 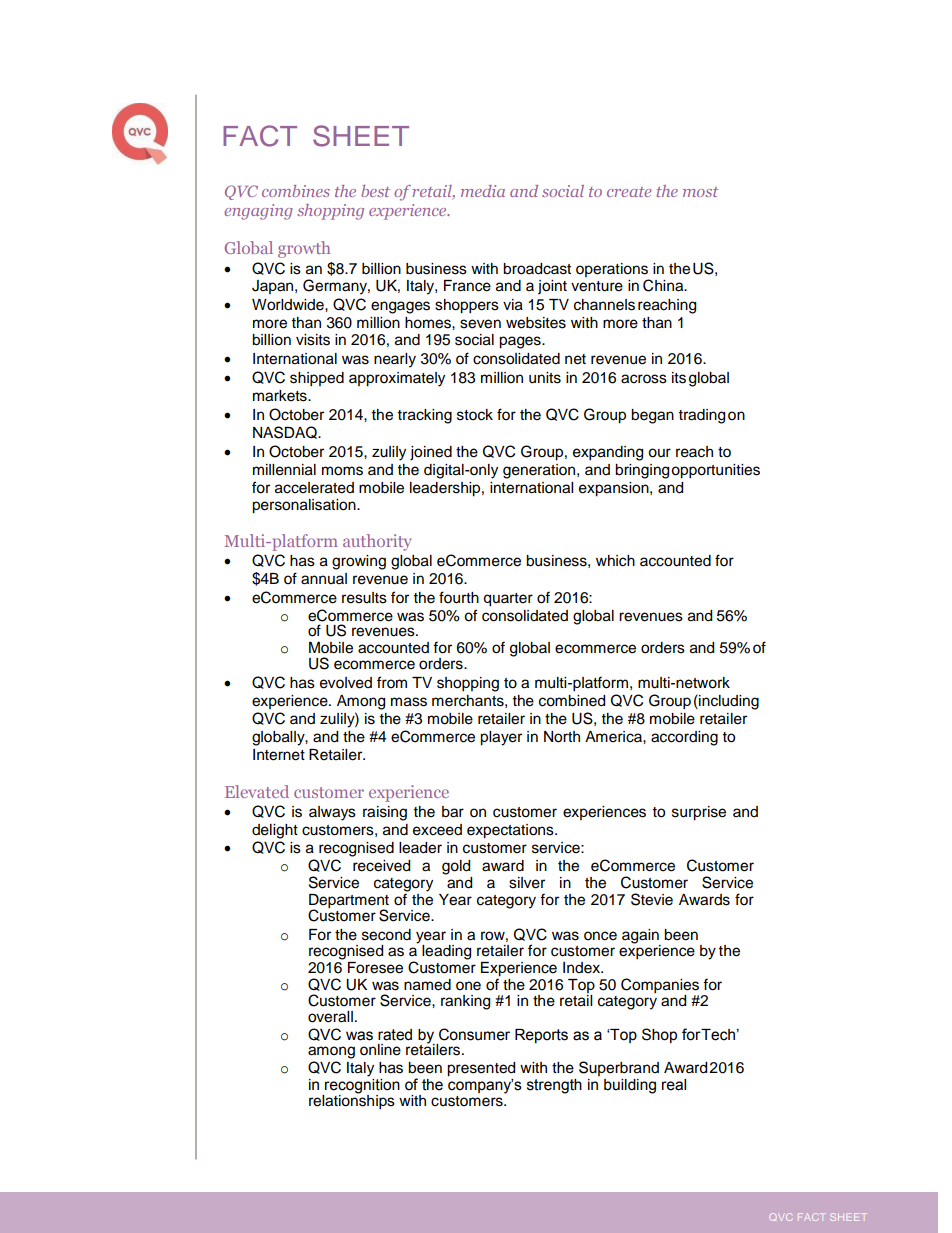 What do you see at coordinates (483, 191) in the screenshot?
I see `media` at bounding box center [483, 191].
